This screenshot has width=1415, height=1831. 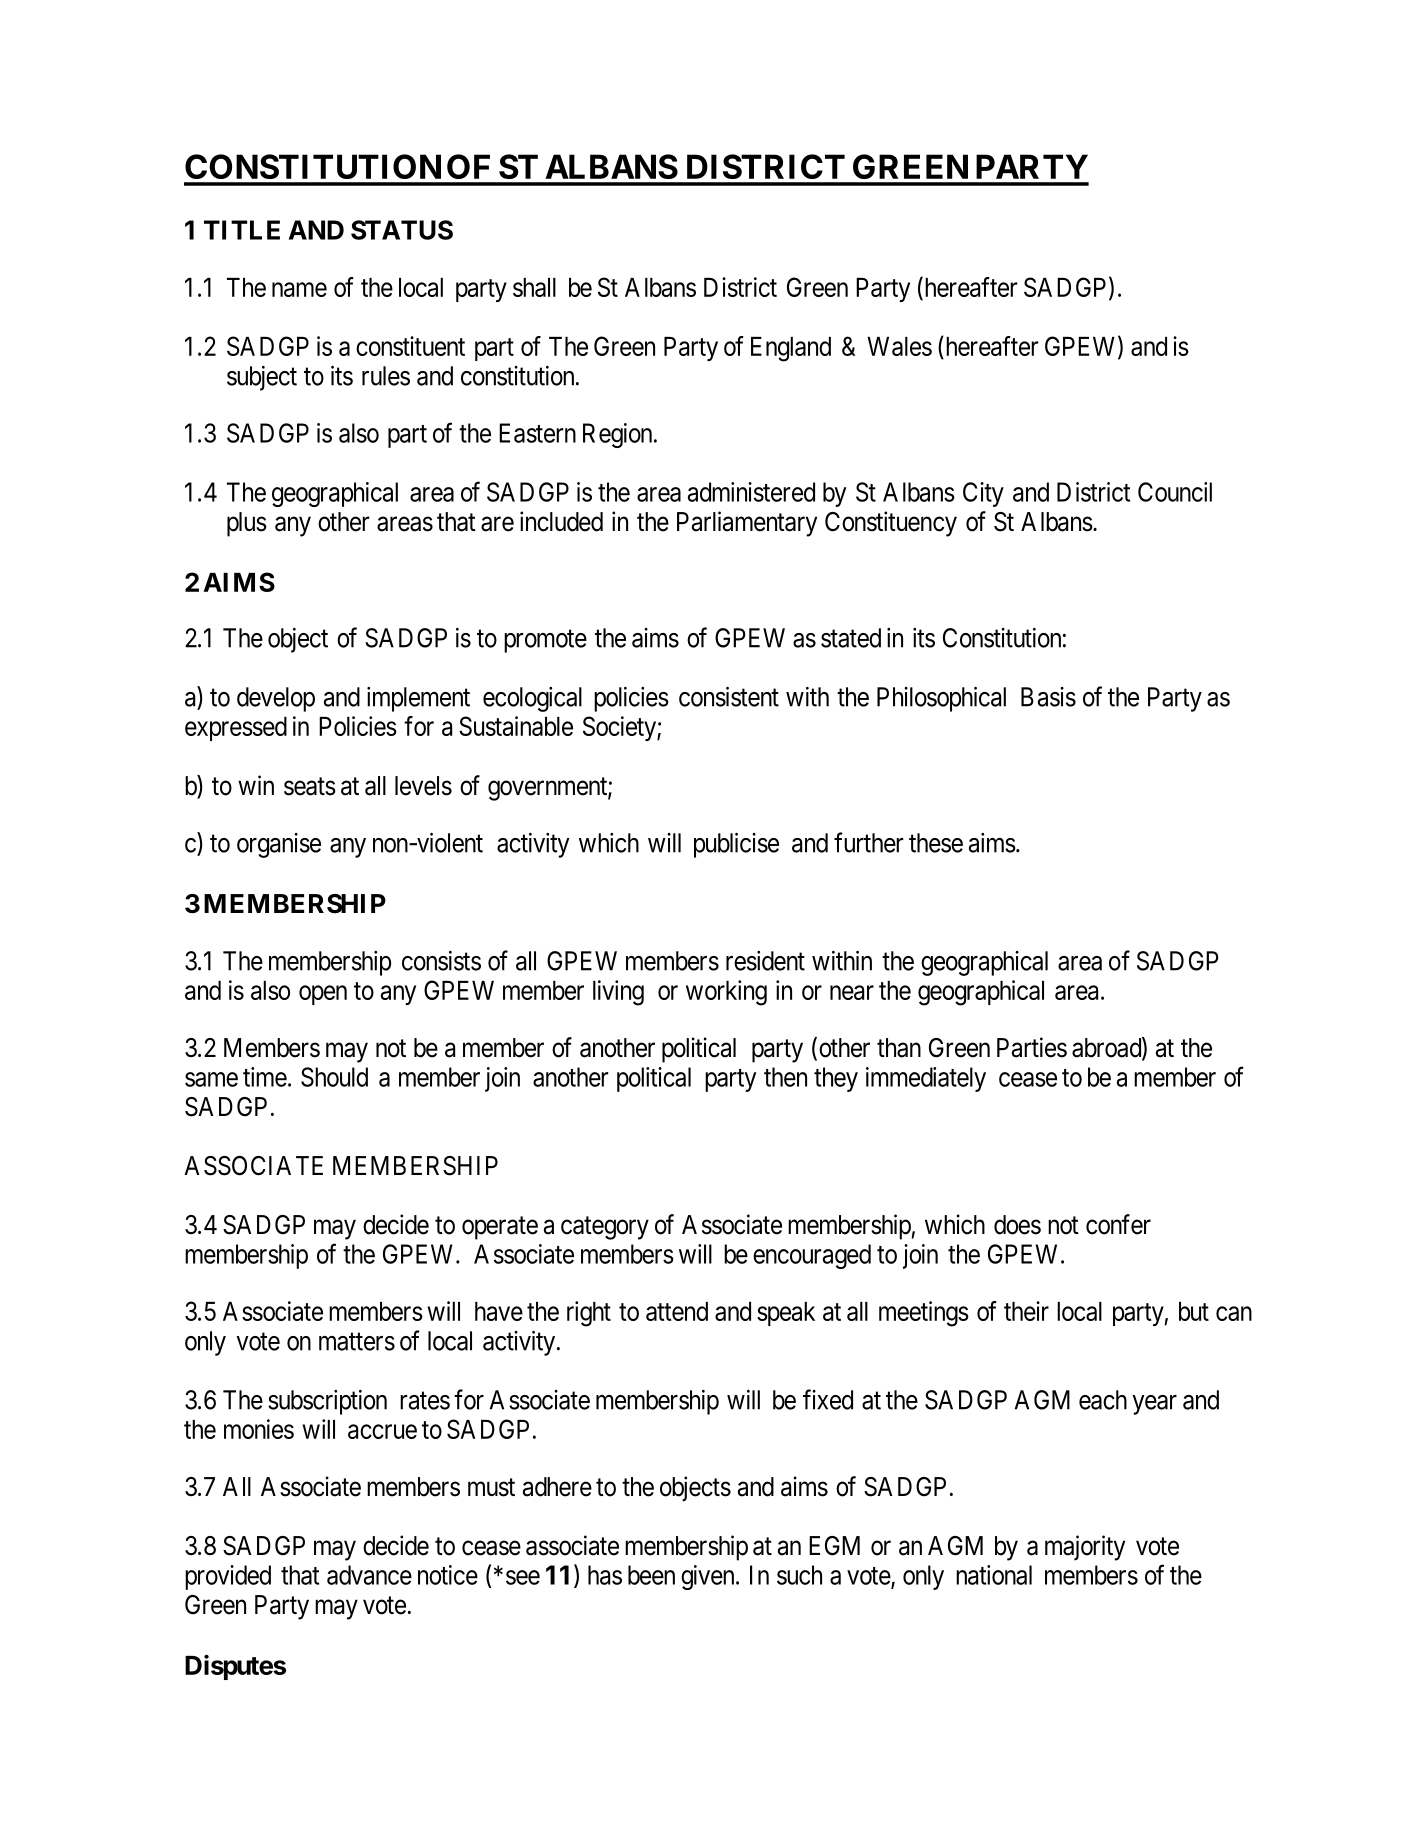 What do you see at coordinates (791, 349) in the screenshot?
I see `England` at bounding box center [791, 349].
